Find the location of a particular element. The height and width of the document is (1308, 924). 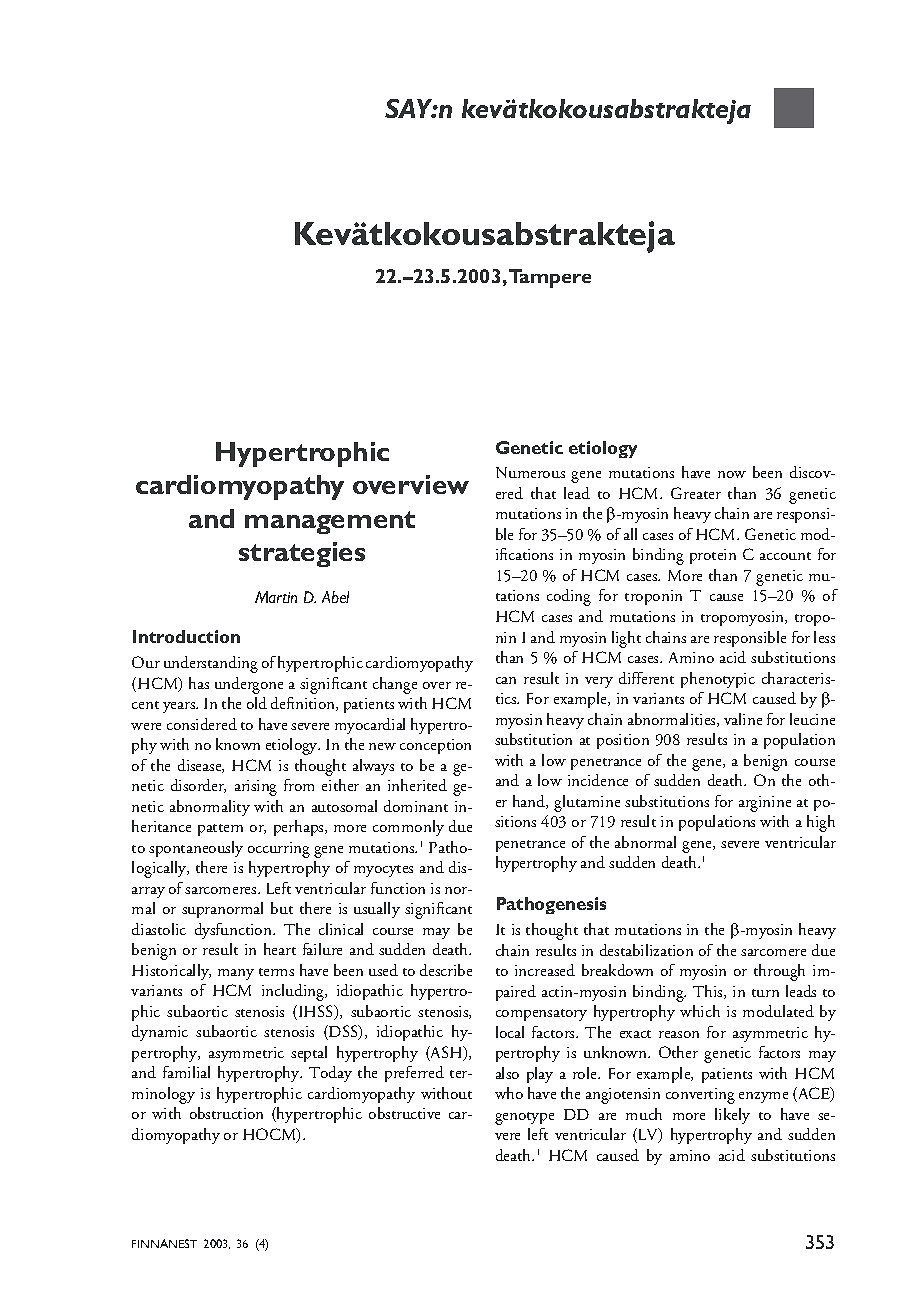

obstruction is located at coordinates (226, 1113).
